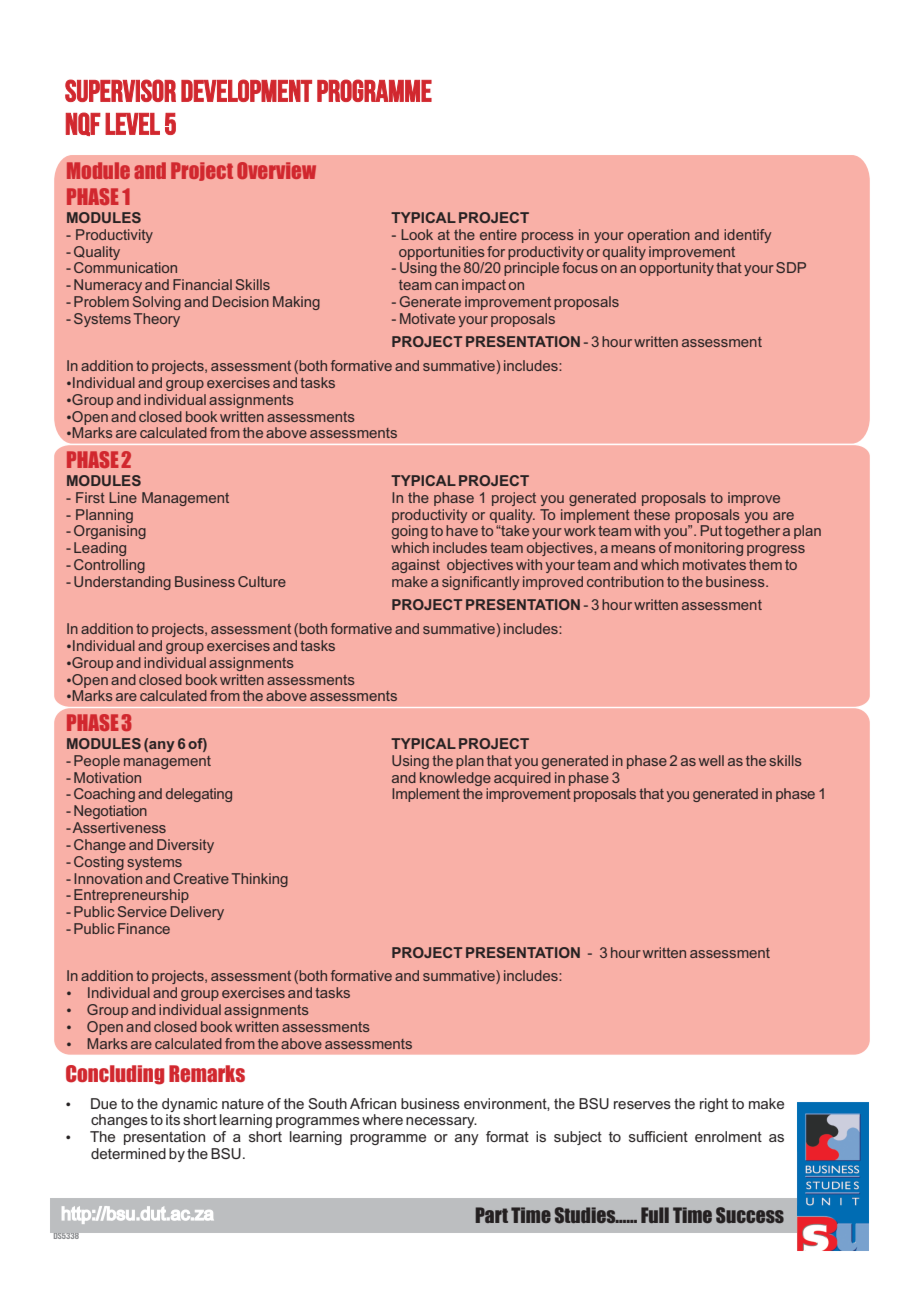 This image has height=1296, width=924. Describe the element at coordinates (417, 234) in the image. I see `Look` at that location.
